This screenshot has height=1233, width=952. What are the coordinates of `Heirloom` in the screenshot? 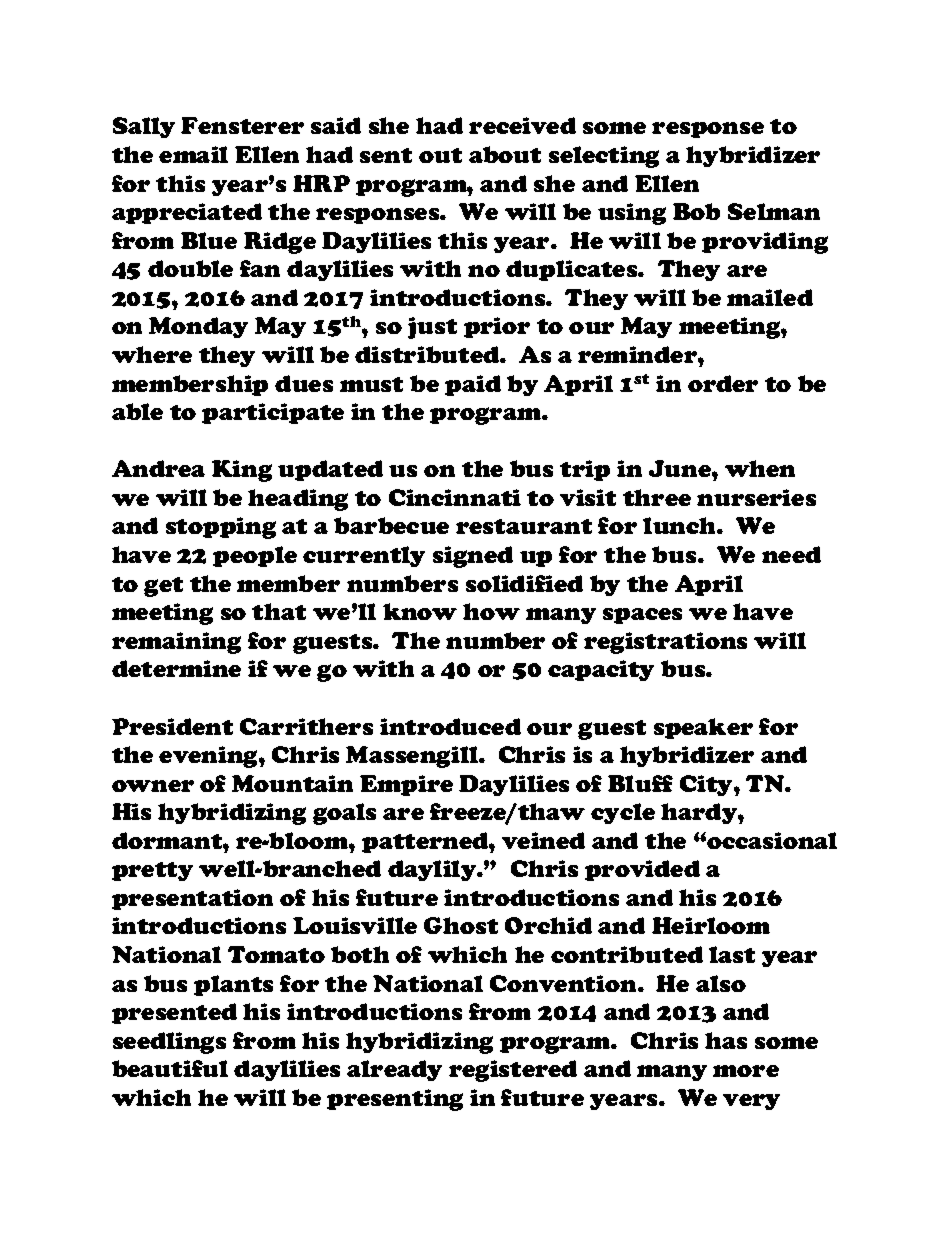 It's located at (711, 925).
